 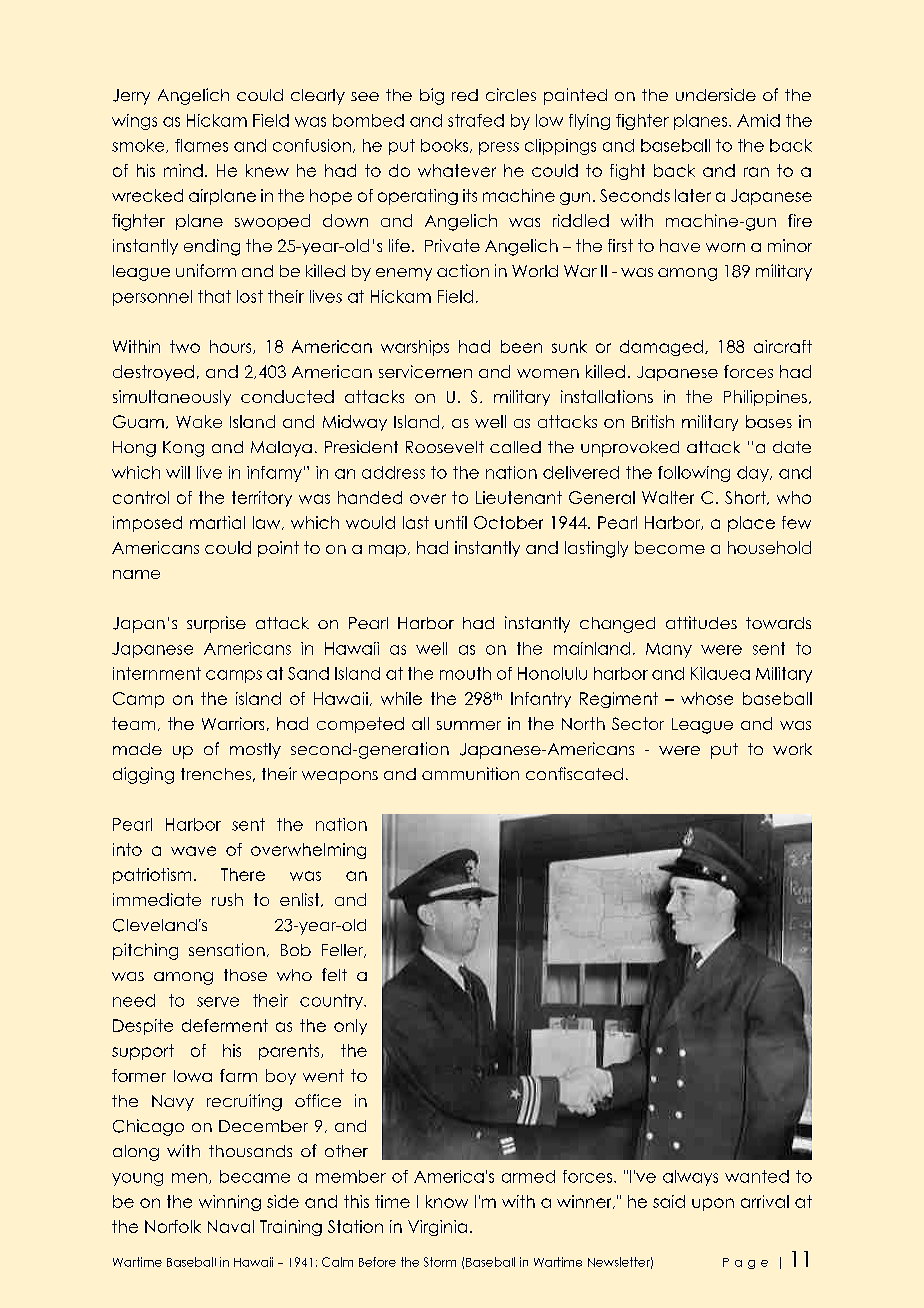 What do you see at coordinates (446, 146) in the image?
I see `books` at bounding box center [446, 146].
